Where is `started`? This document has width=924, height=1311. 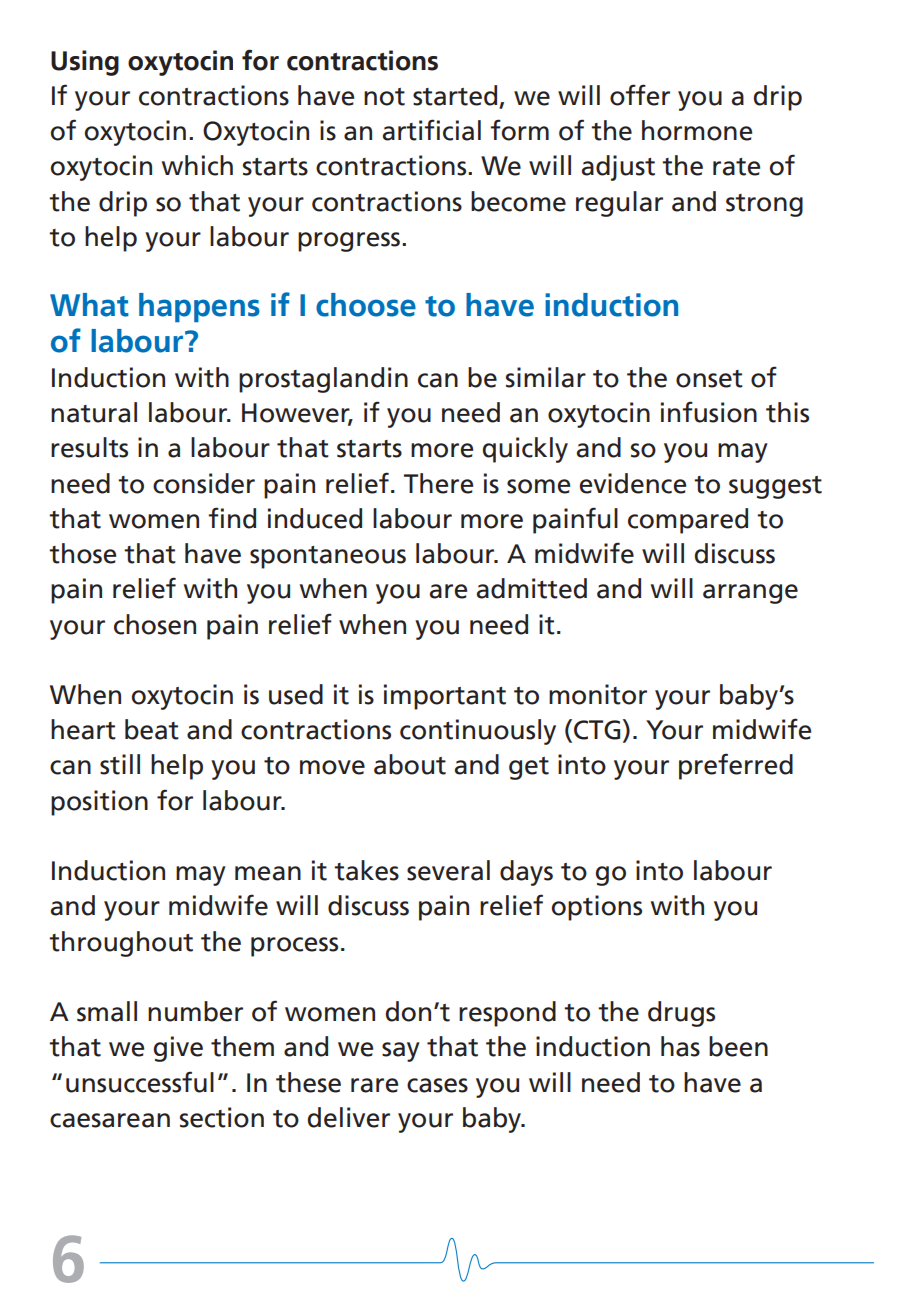
started is located at coordinates (456, 96).
